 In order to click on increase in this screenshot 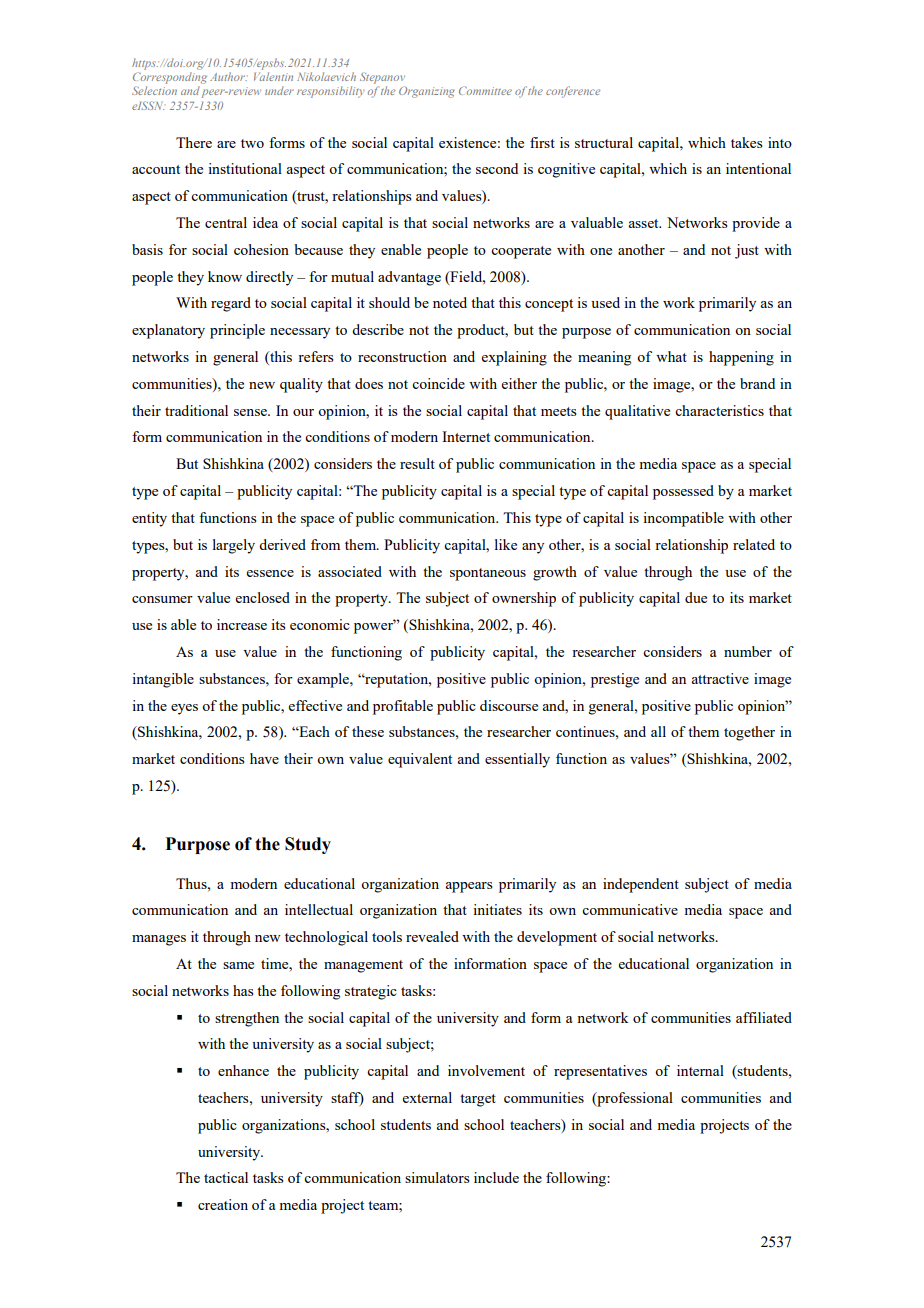, I will do `click(242, 624)`.
